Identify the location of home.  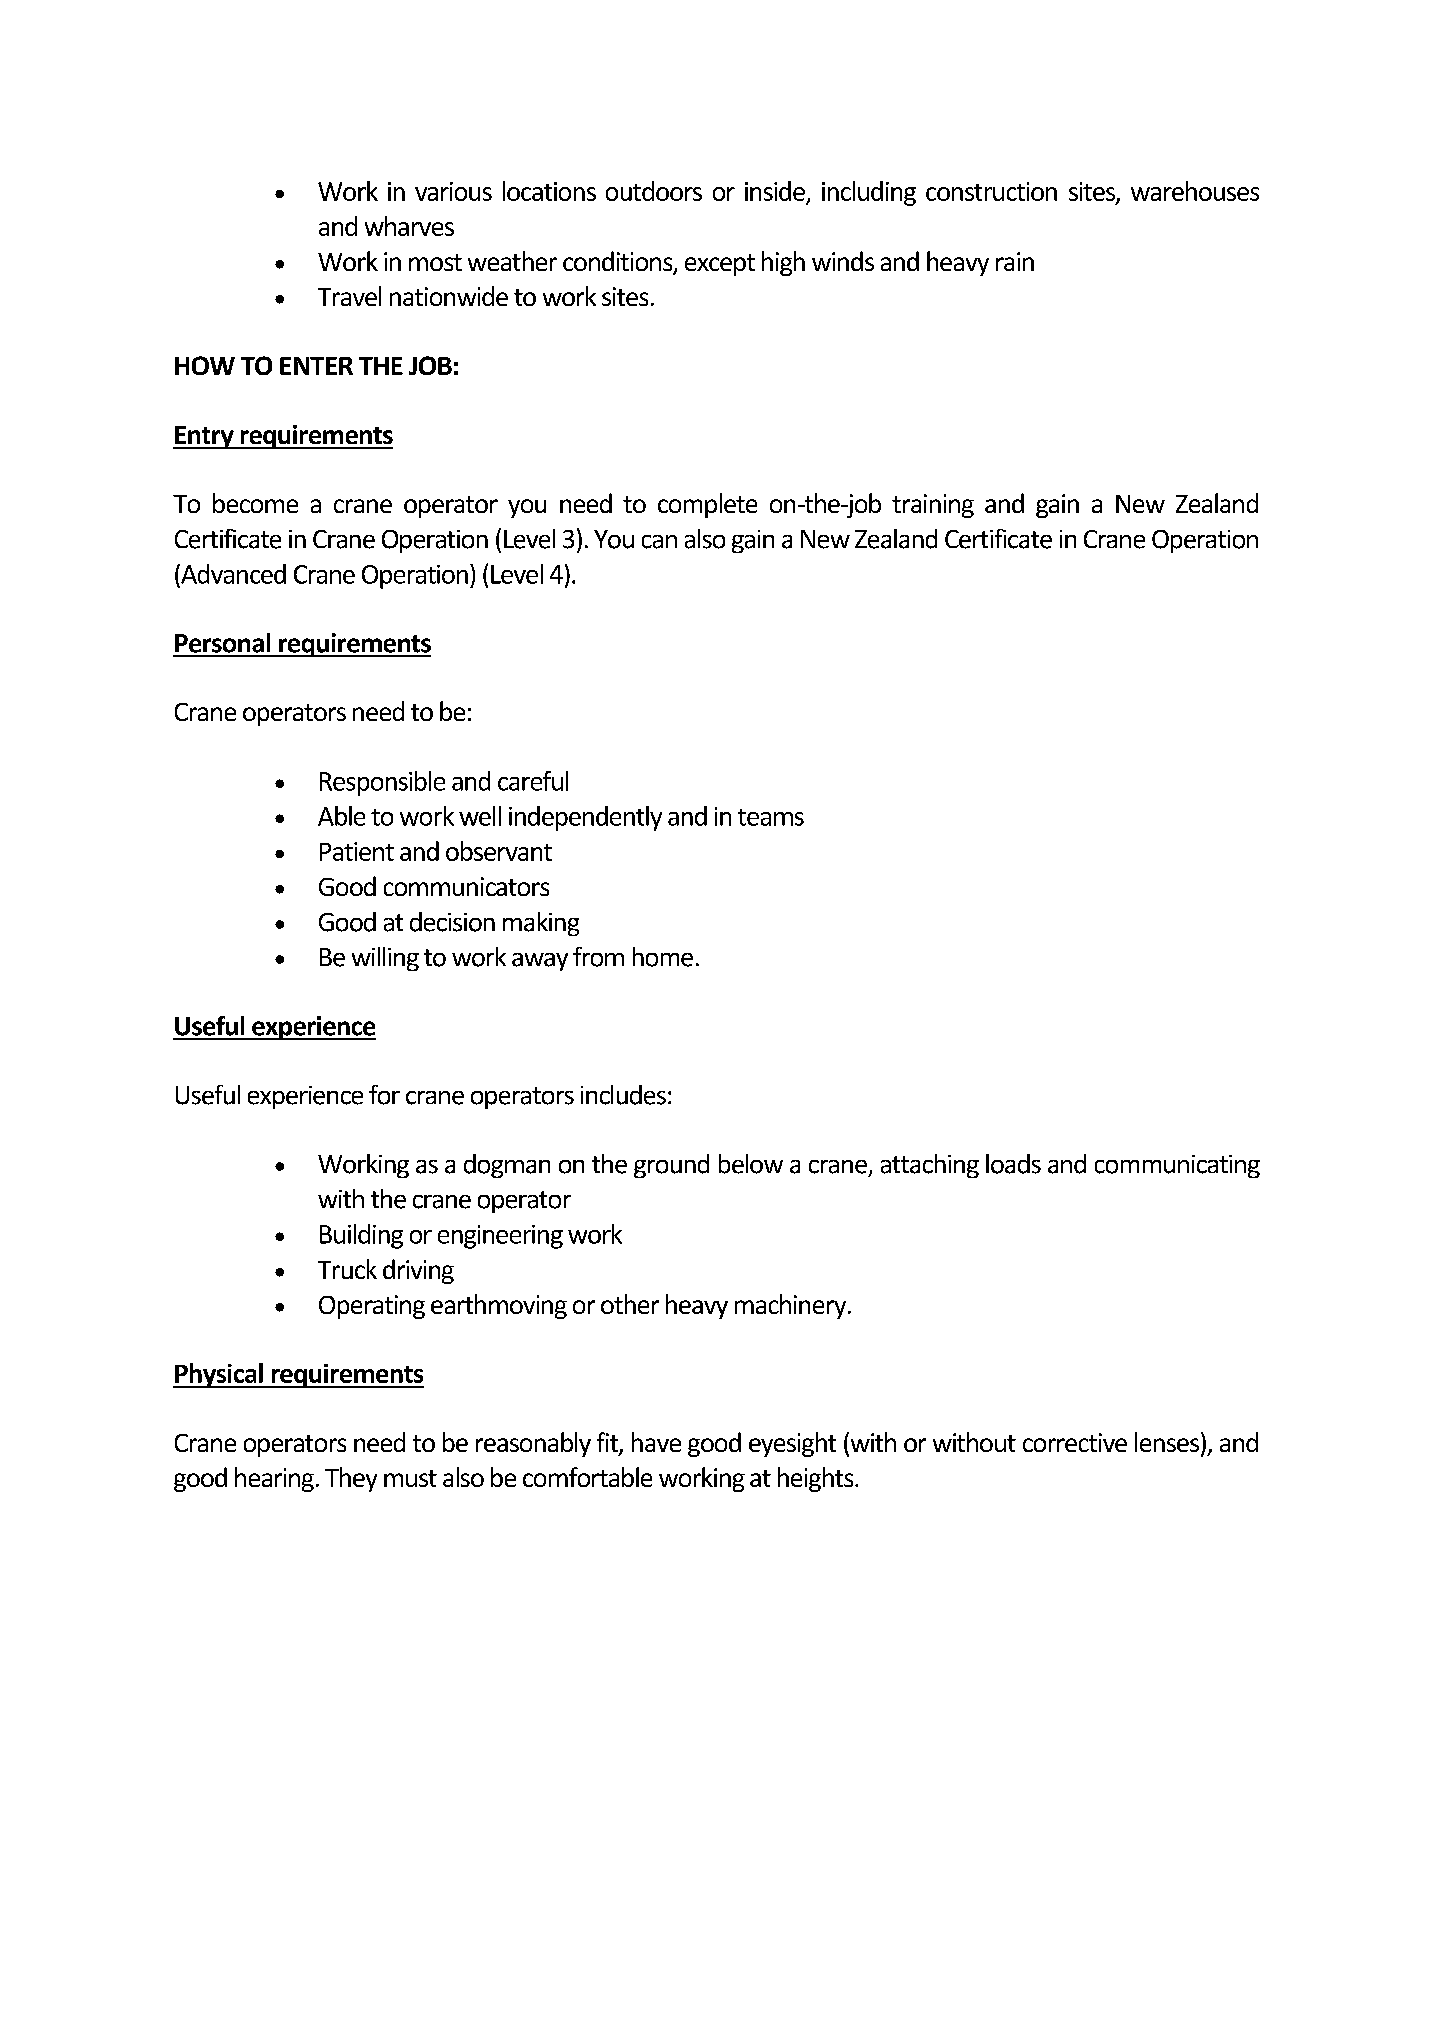
(663, 957).
